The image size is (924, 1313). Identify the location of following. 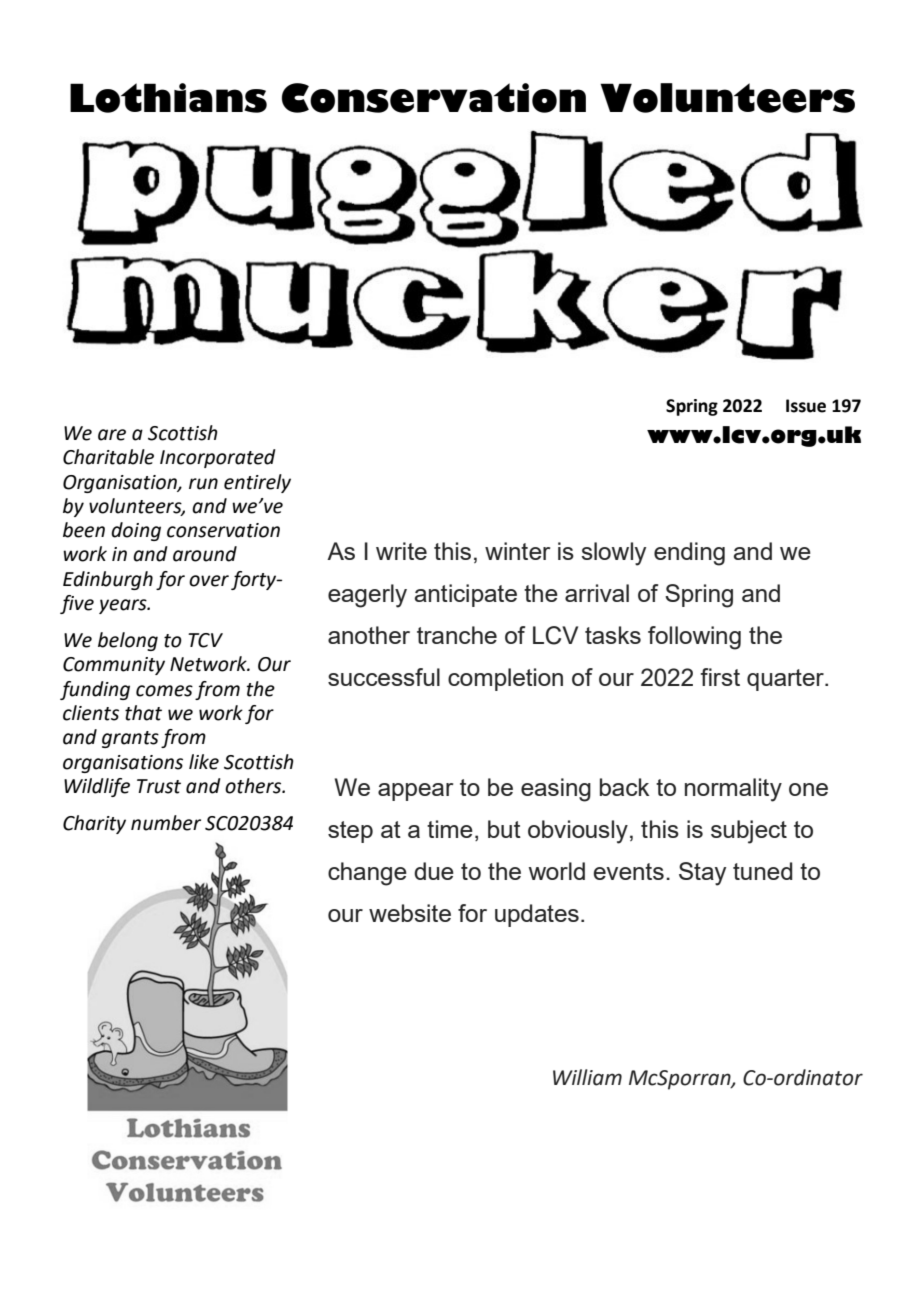
(694, 638).
